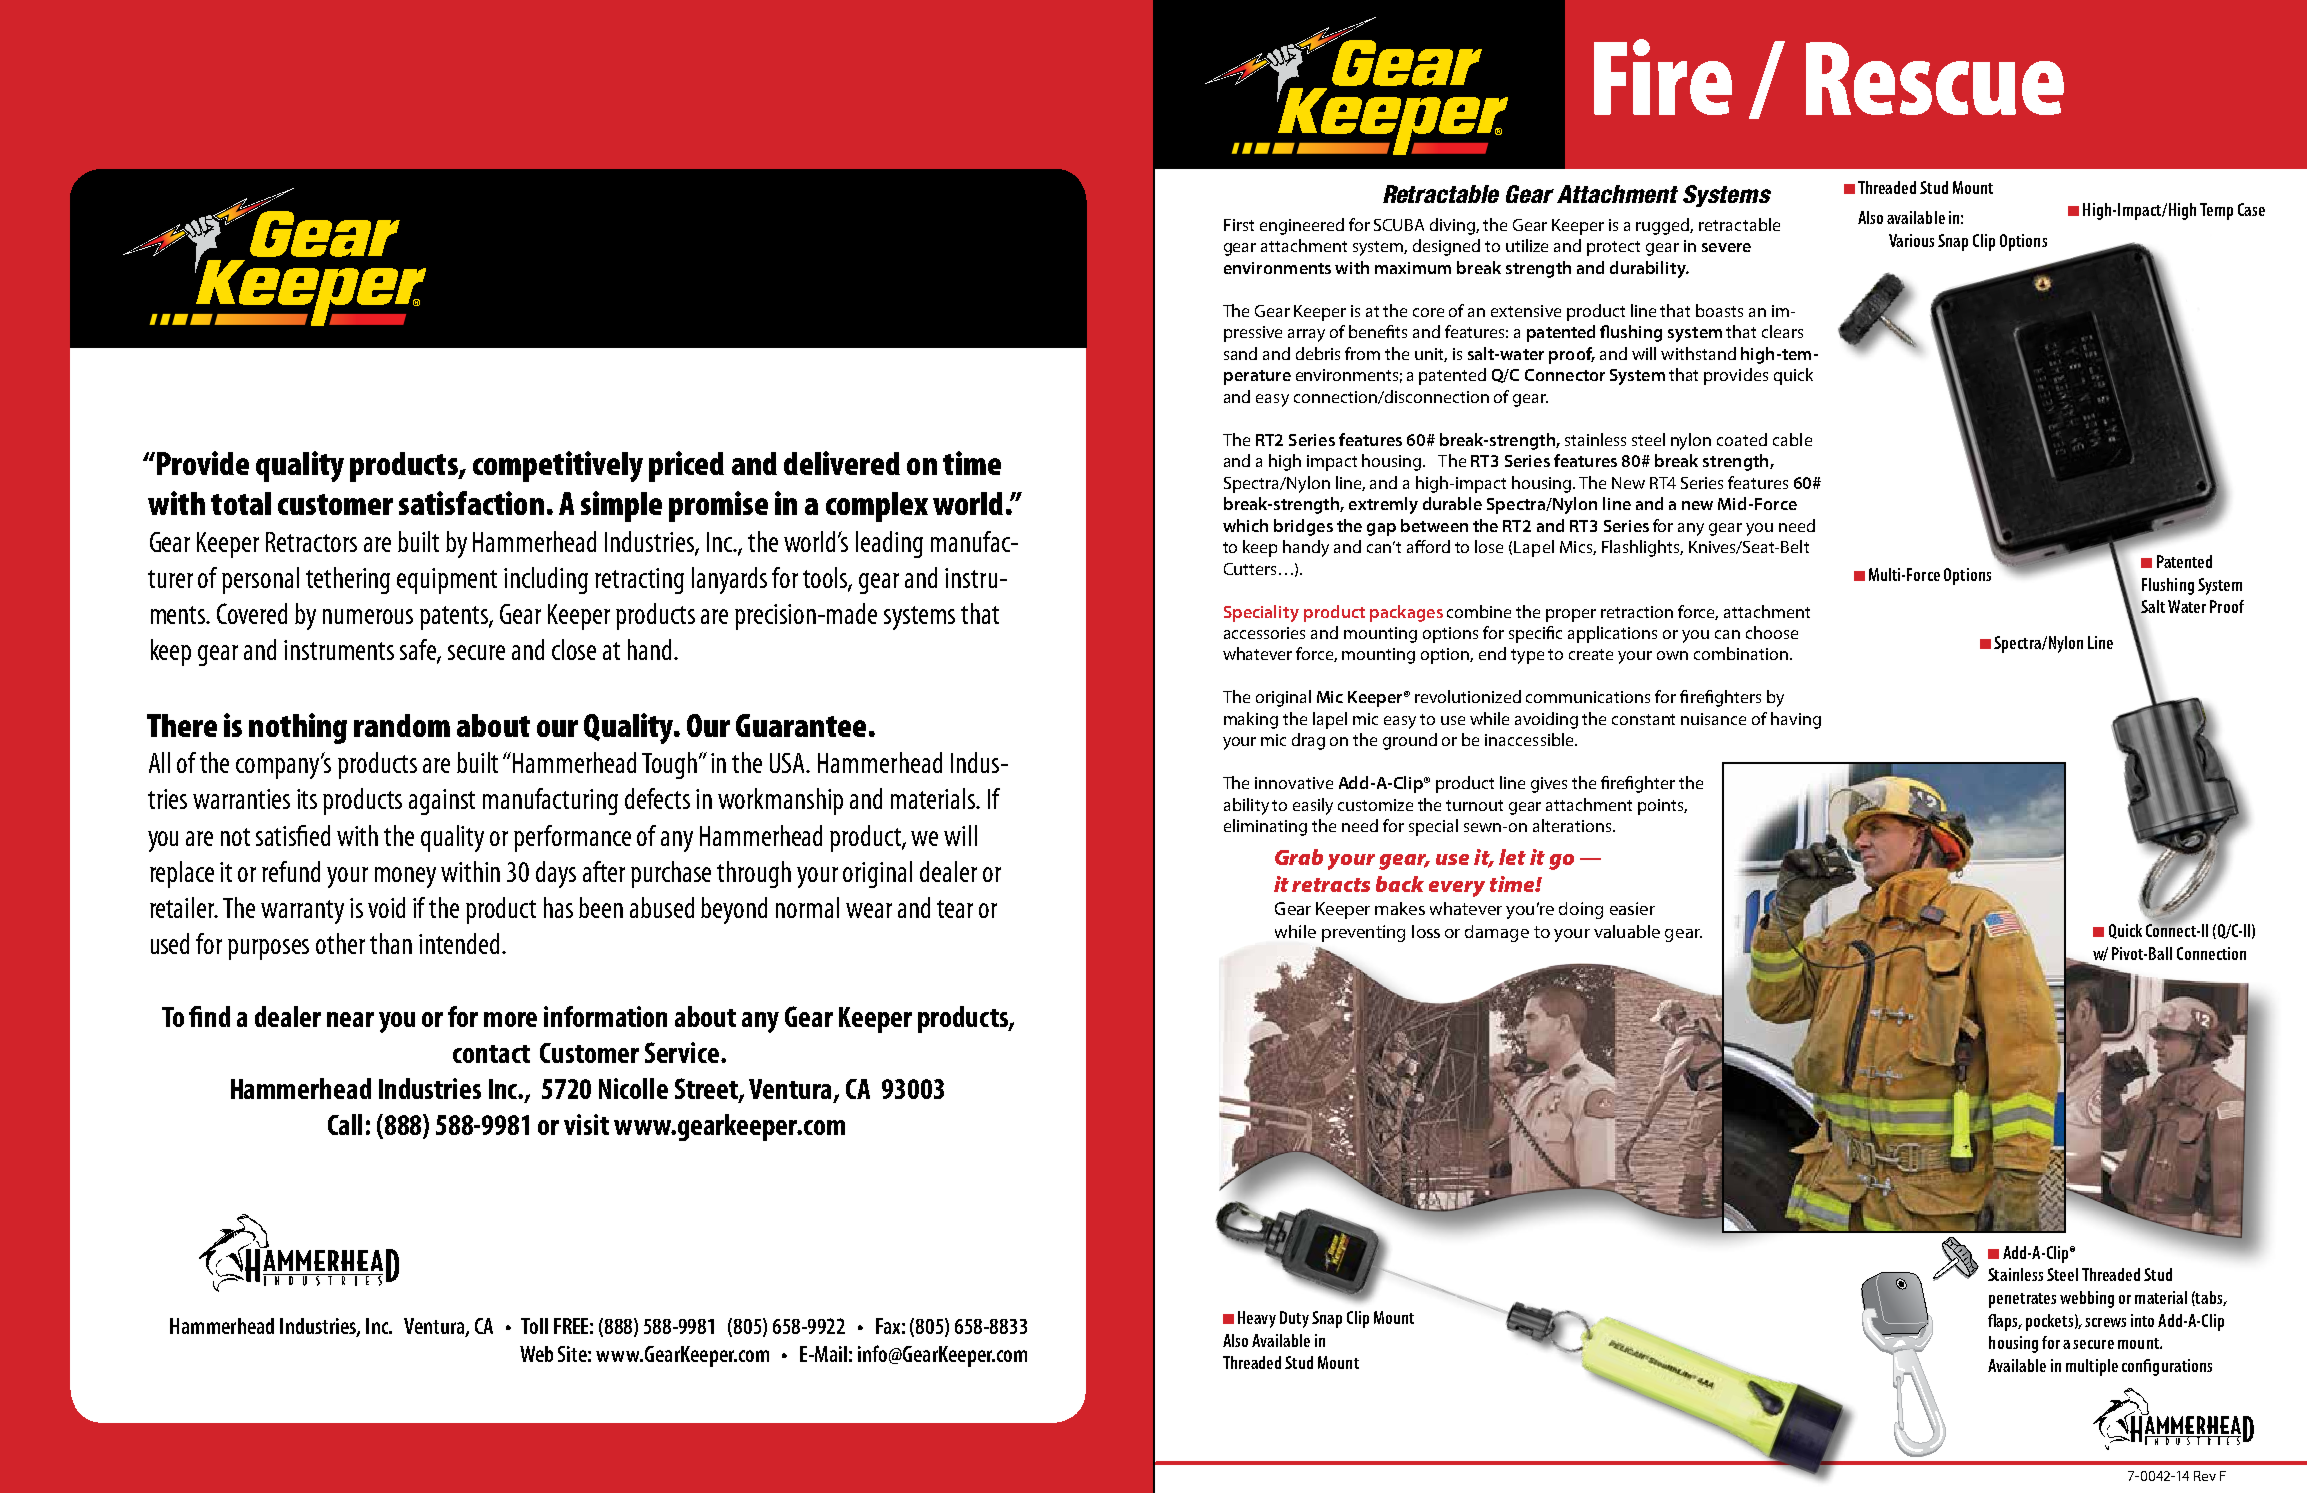 Image resolution: width=2307 pixels, height=1493 pixels. What do you see at coordinates (2004, 1322) in the screenshot?
I see `flaps` at bounding box center [2004, 1322].
